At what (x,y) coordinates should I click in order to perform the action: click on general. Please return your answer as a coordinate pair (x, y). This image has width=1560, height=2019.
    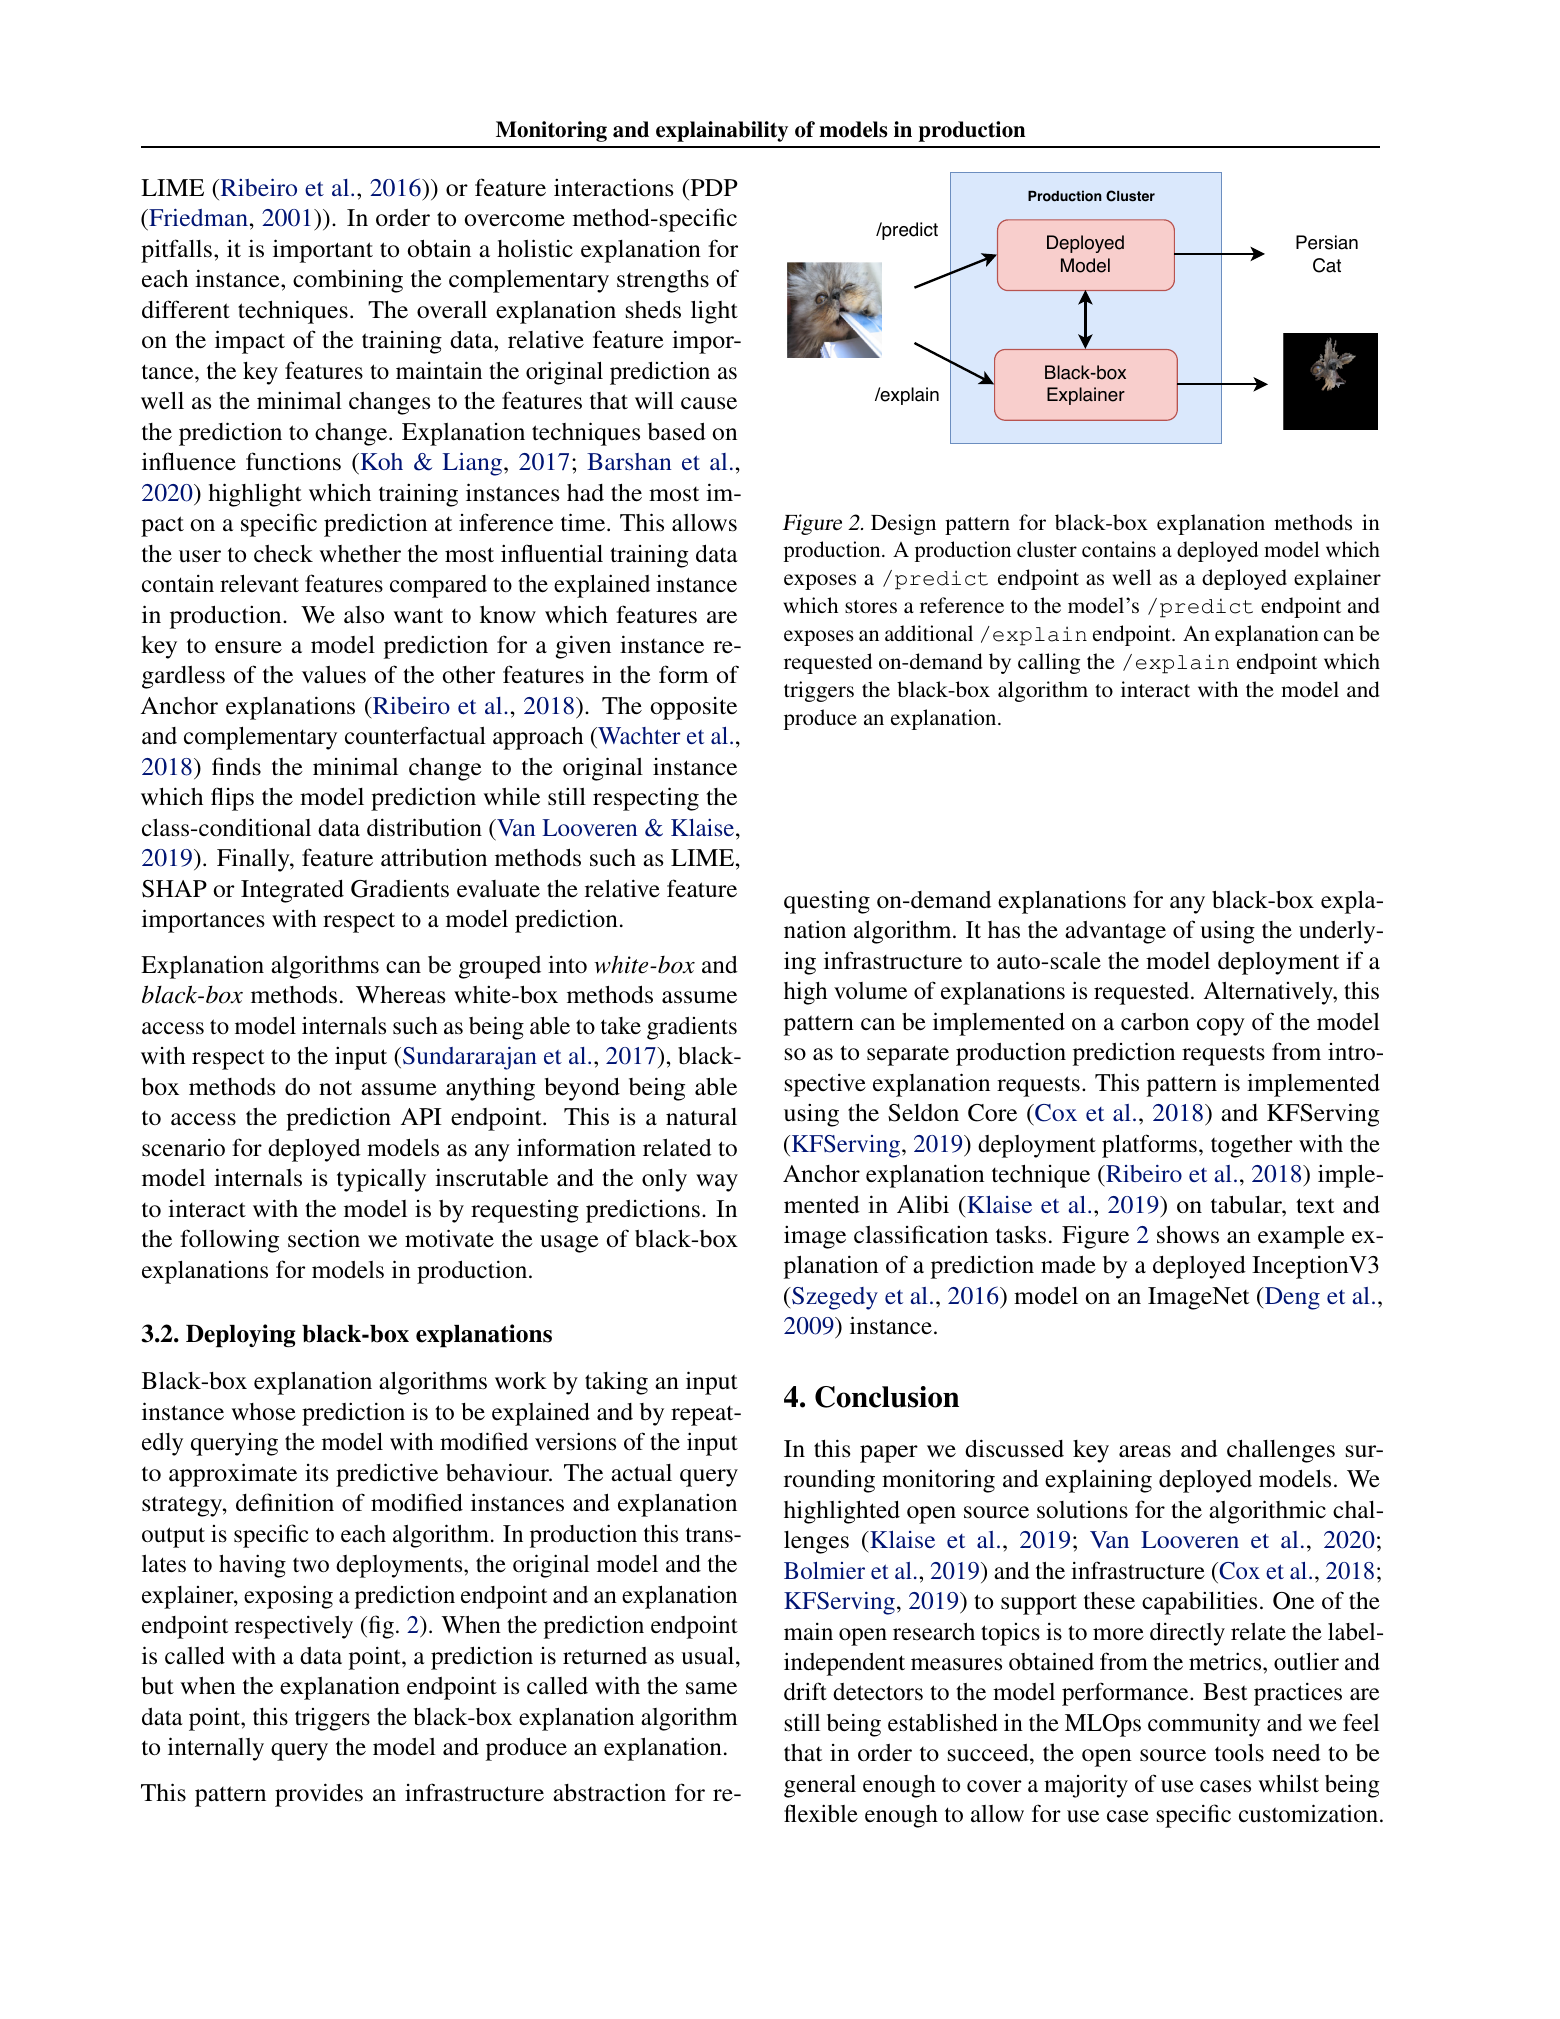
    Looking at the image, I should click on (820, 1786).
